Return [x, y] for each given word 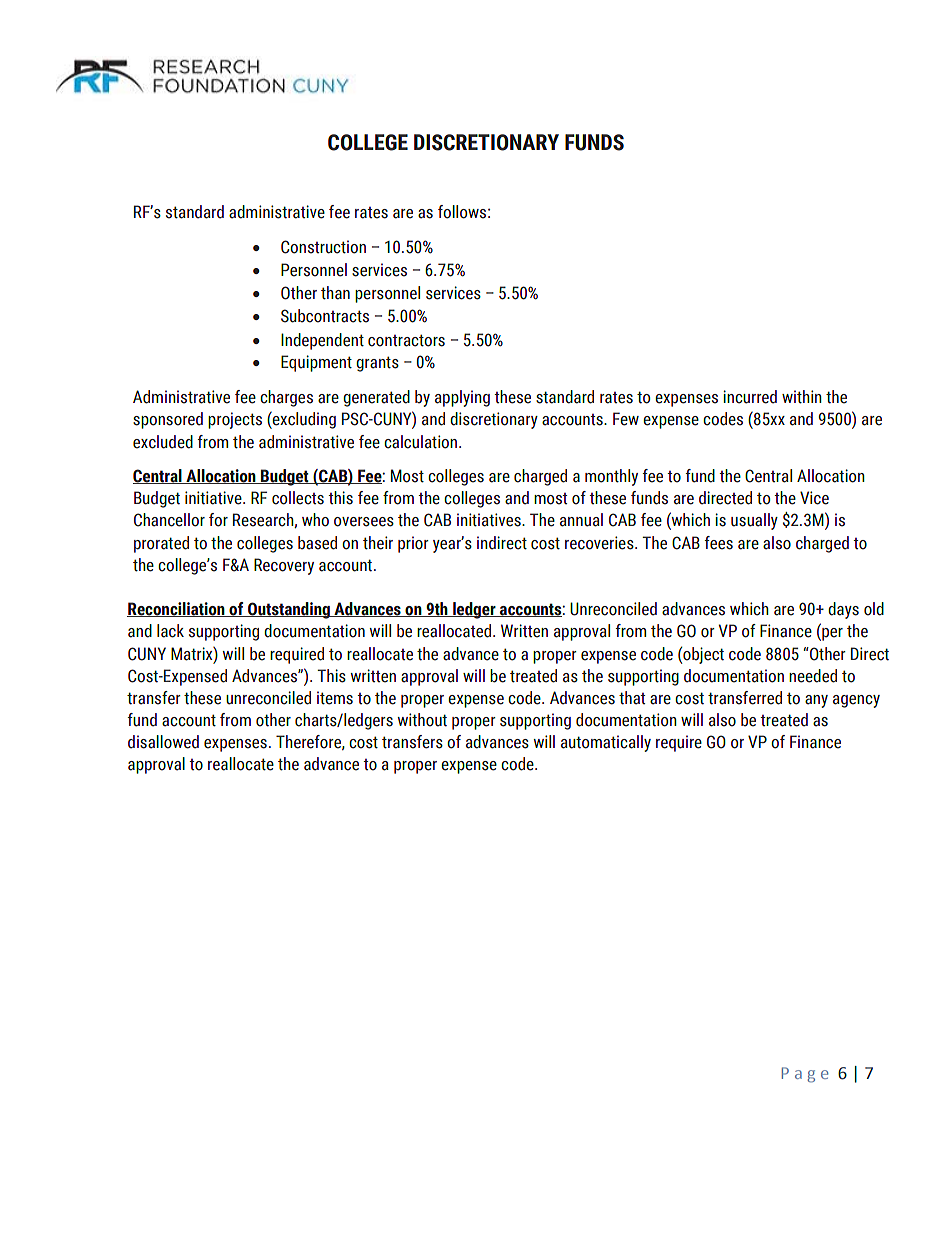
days [843, 610]
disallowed [163, 742]
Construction [323, 247]
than [335, 293]
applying [462, 398]
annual [581, 520]
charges [286, 398]
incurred [750, 397]
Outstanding [289, 610]
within [802, 397]
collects [298, 498]
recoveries [600, 543]
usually [754, 521]
